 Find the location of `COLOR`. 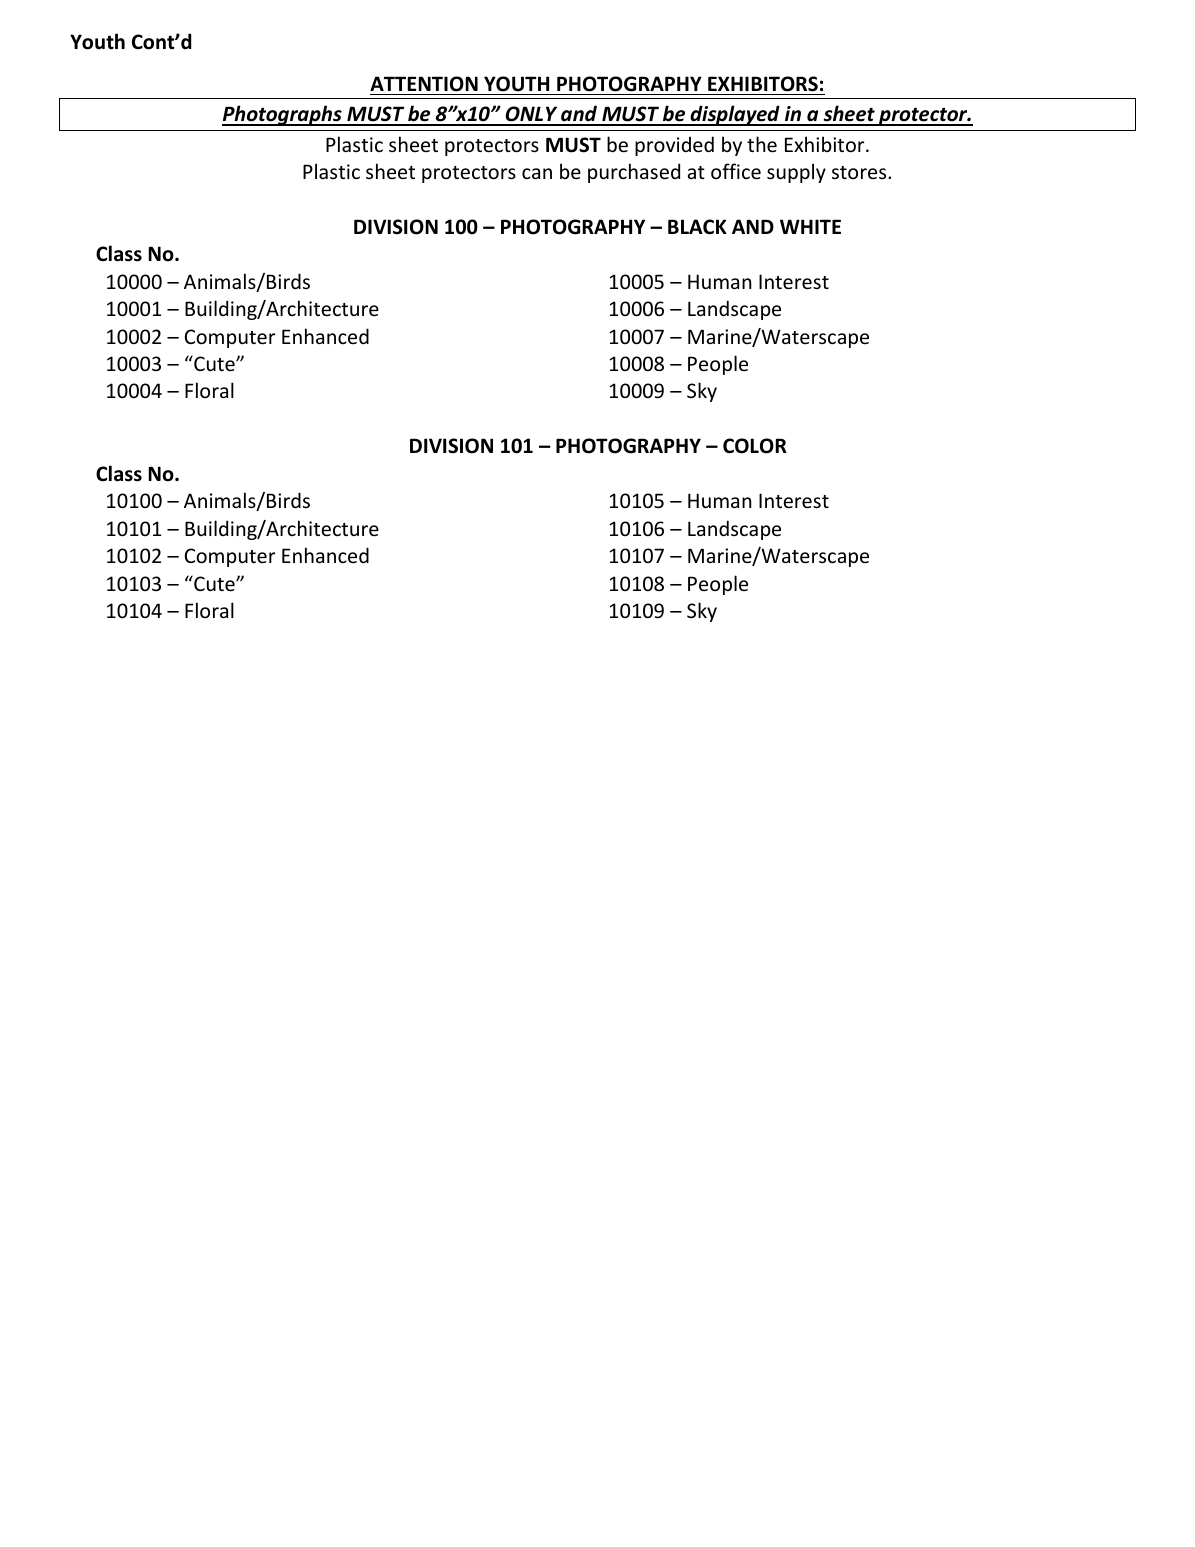

COLOR is located at coordinates (755, 446).
